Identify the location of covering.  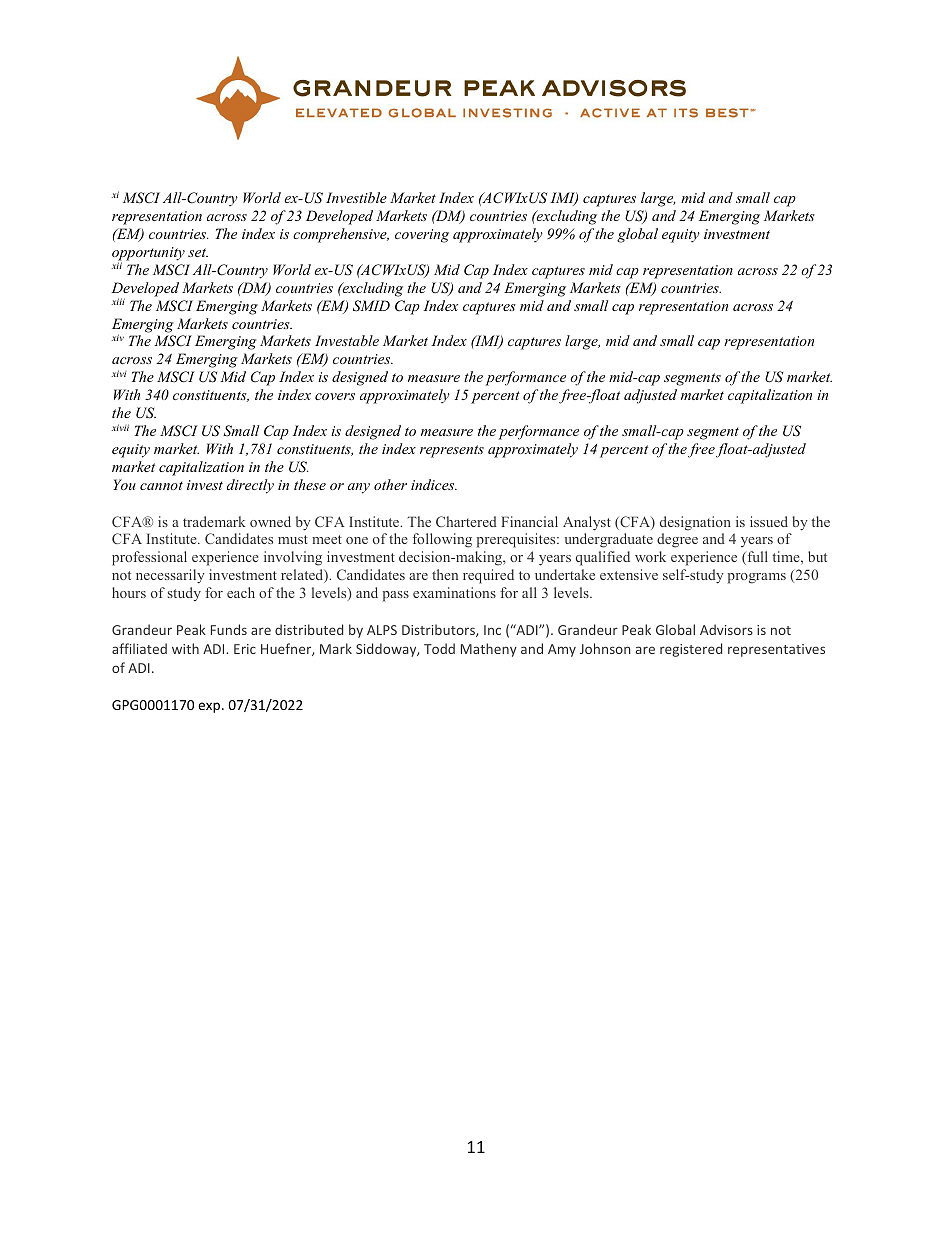
(422, 236).
